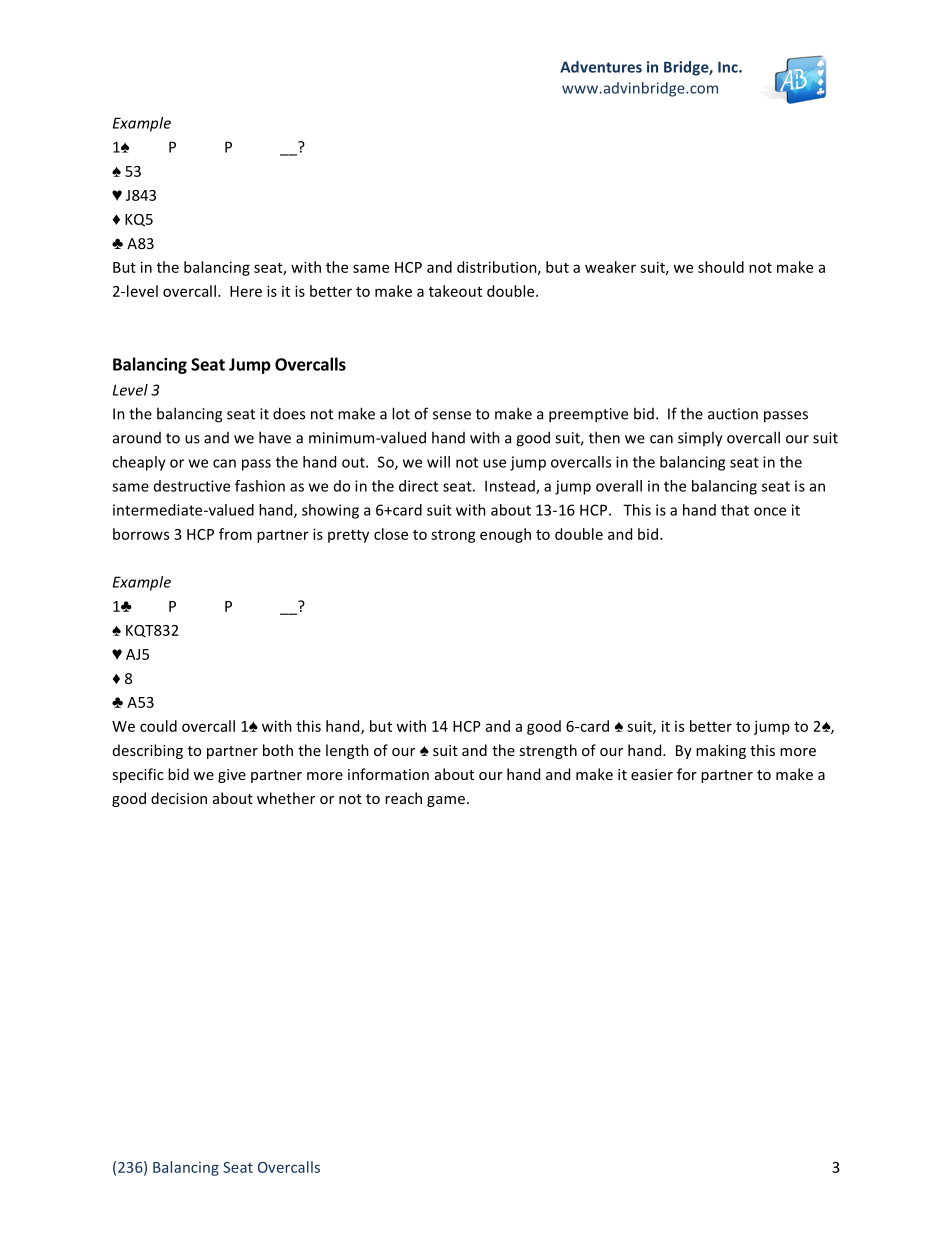  Describe the element at coordinates (275, 437) in the screenshot. I see `have` at that location.
